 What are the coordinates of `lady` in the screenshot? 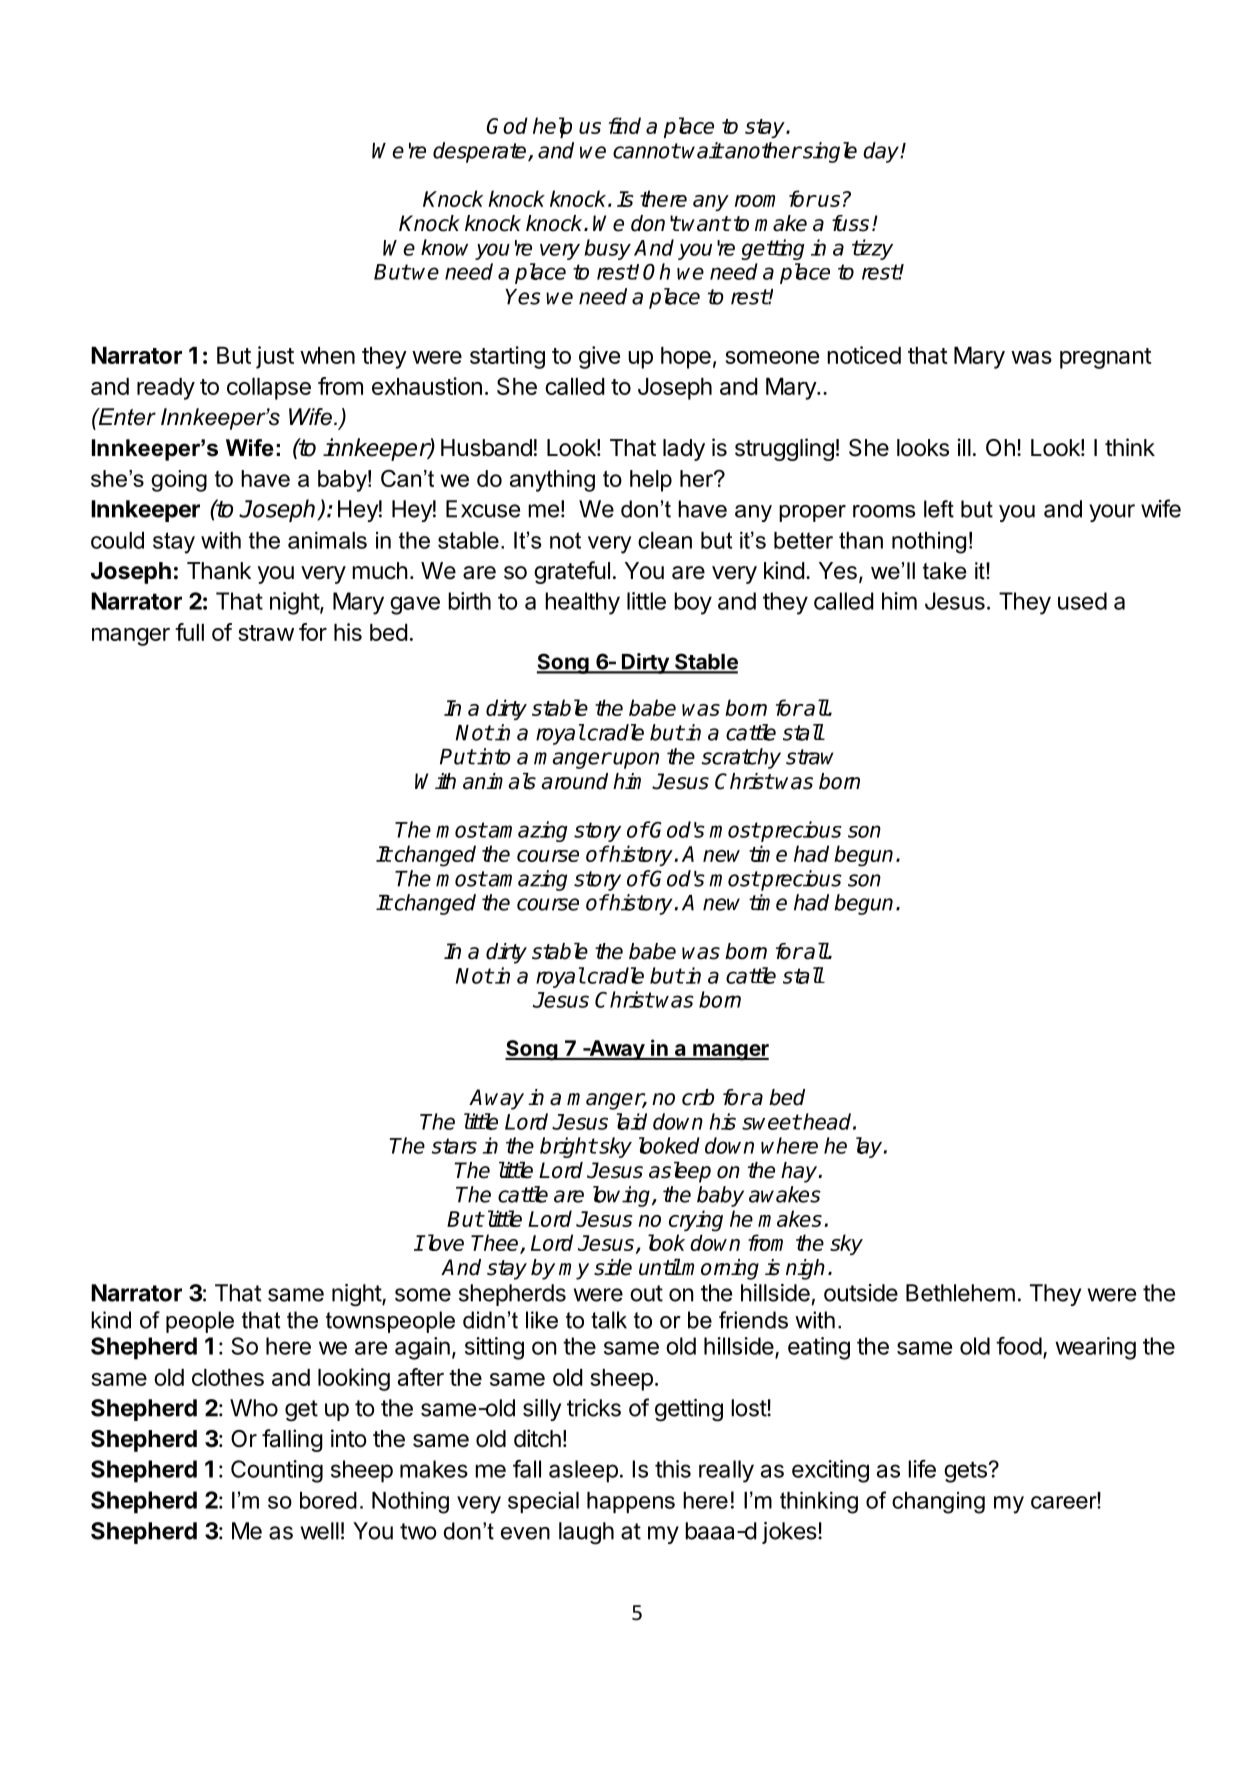 It's located at (684, 450).
